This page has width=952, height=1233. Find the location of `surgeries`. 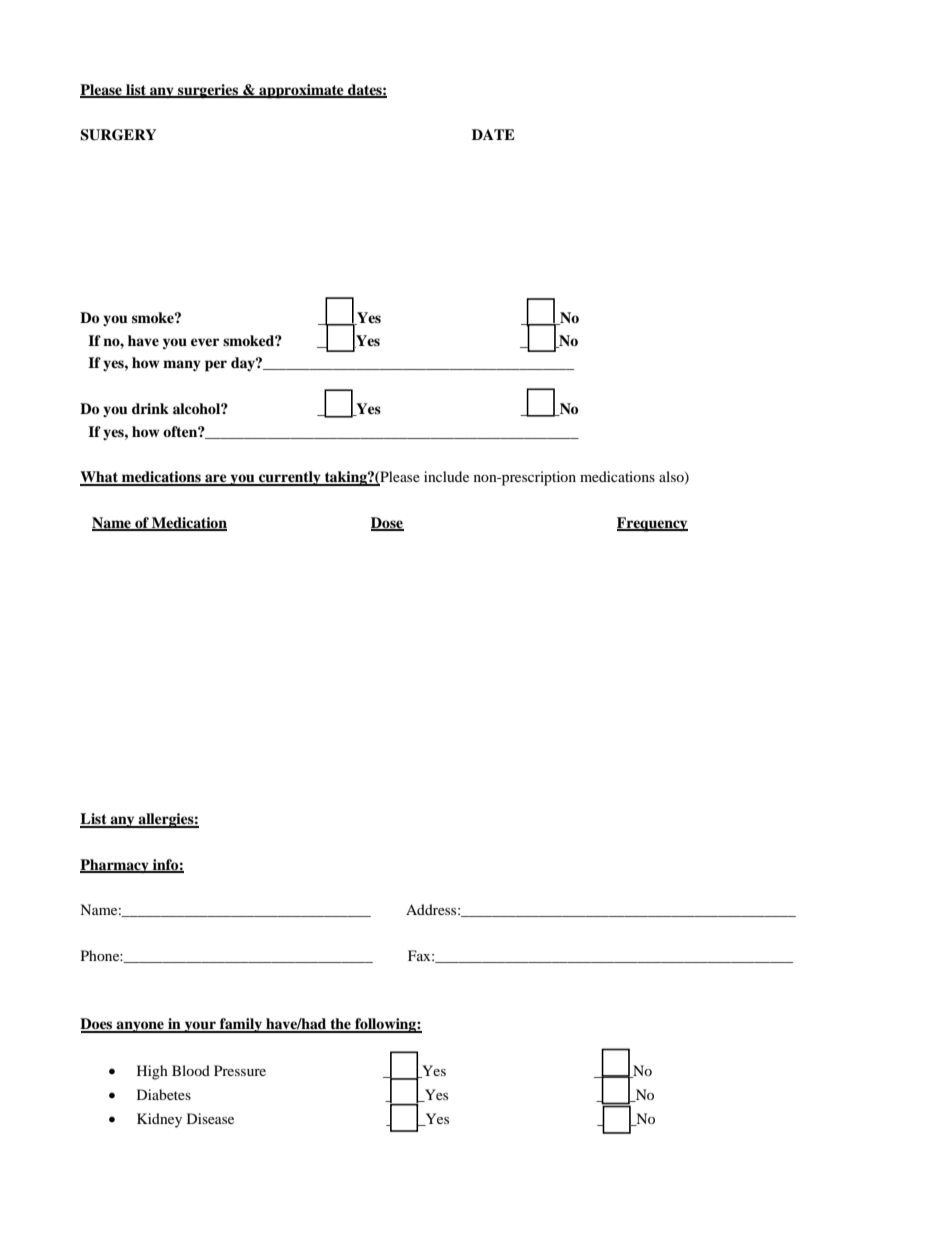

surgeries is located at coordinates (208, 91).
